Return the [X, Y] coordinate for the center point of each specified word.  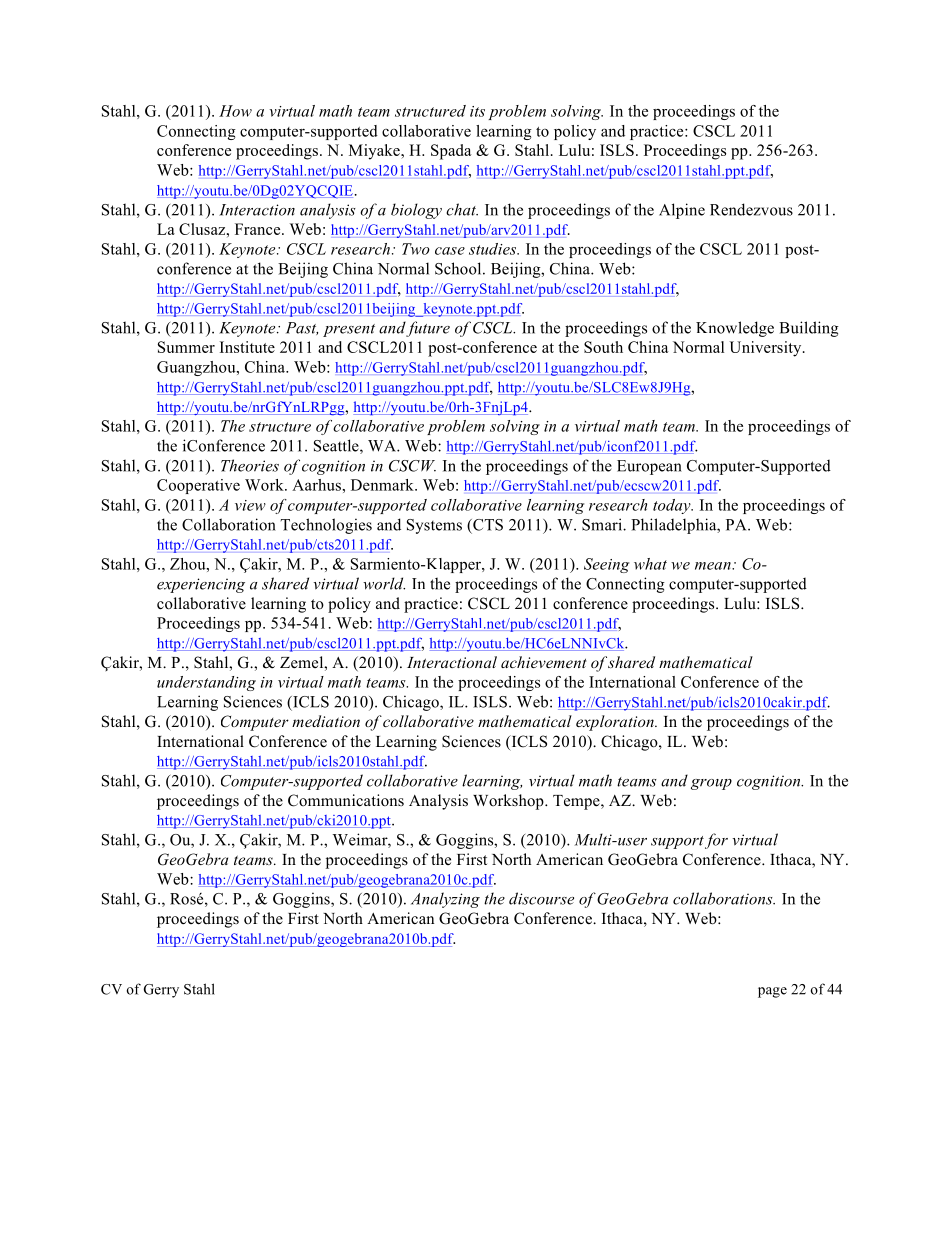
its [477, 111]
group [711, 784]
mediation [326, 721]
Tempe [577, 802]
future [427, 329]
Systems [434, 526]
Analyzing [445, 900]
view [250, 505]
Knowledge [735, 329]
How [235, 111]
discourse [541, 898]
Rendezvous [751, 209]
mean [714, 566]
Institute [247, 347]
